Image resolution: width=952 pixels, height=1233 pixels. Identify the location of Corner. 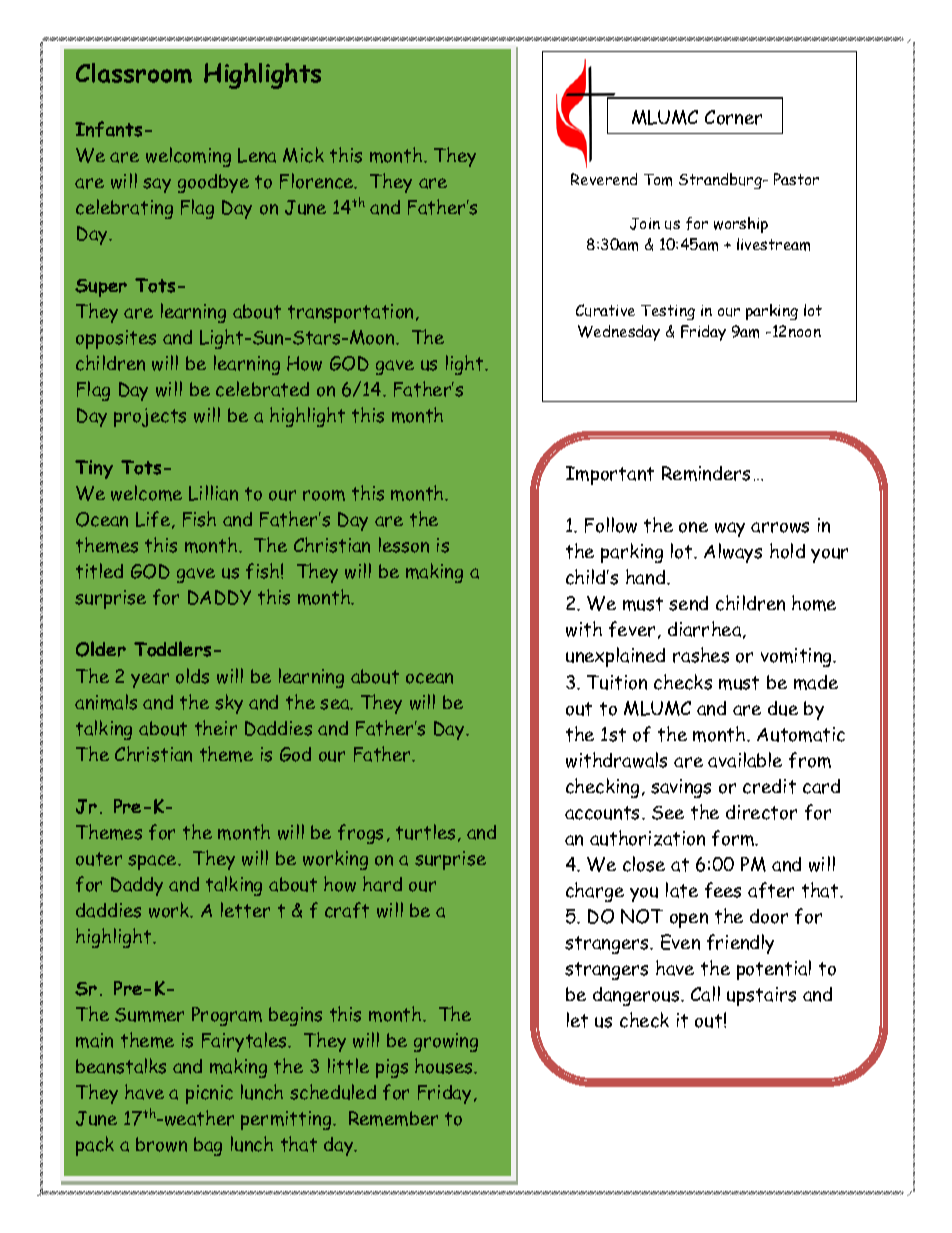
(733, 117).
